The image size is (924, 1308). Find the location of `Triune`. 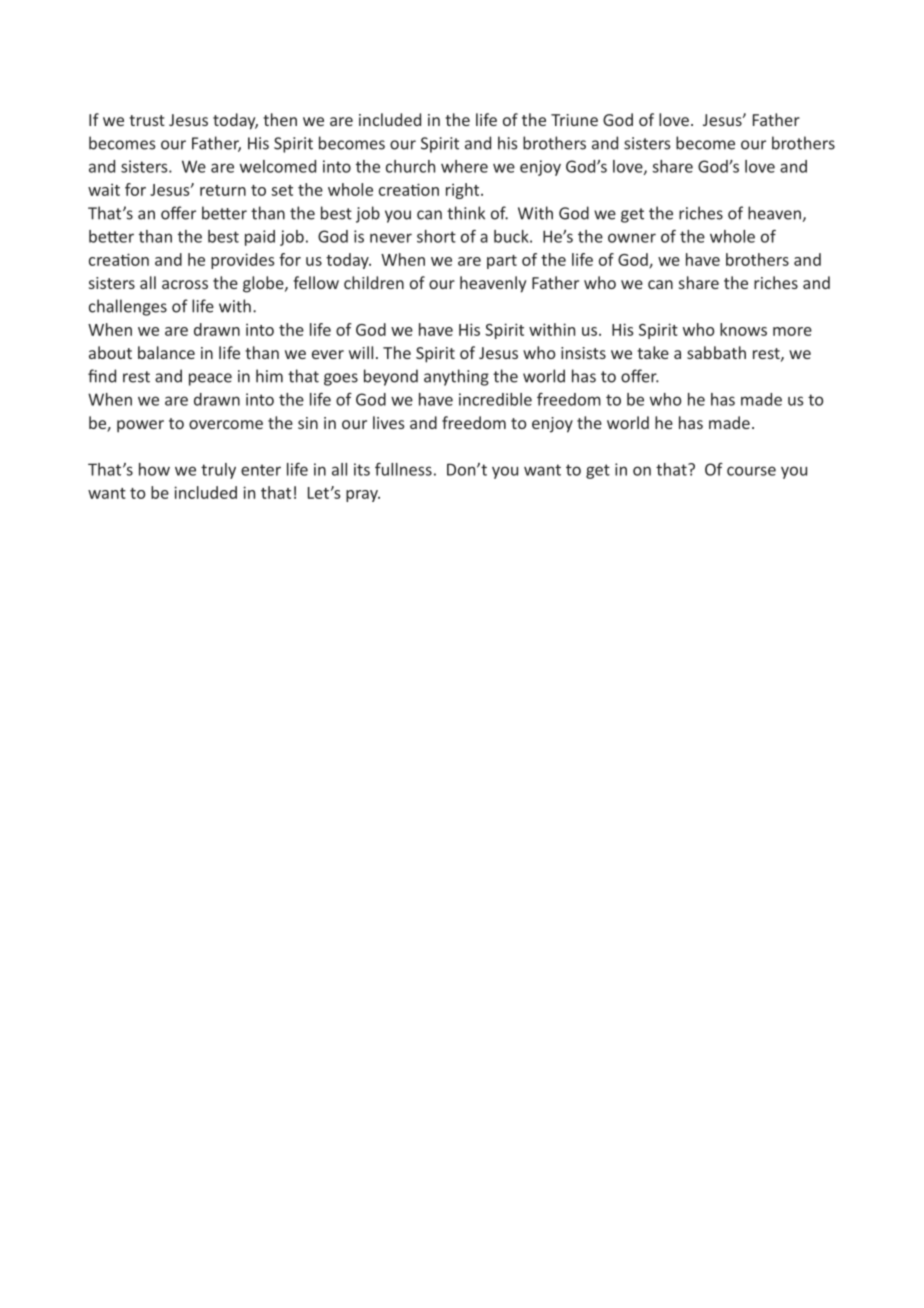

Triune is located at coordinates (574, 120).
